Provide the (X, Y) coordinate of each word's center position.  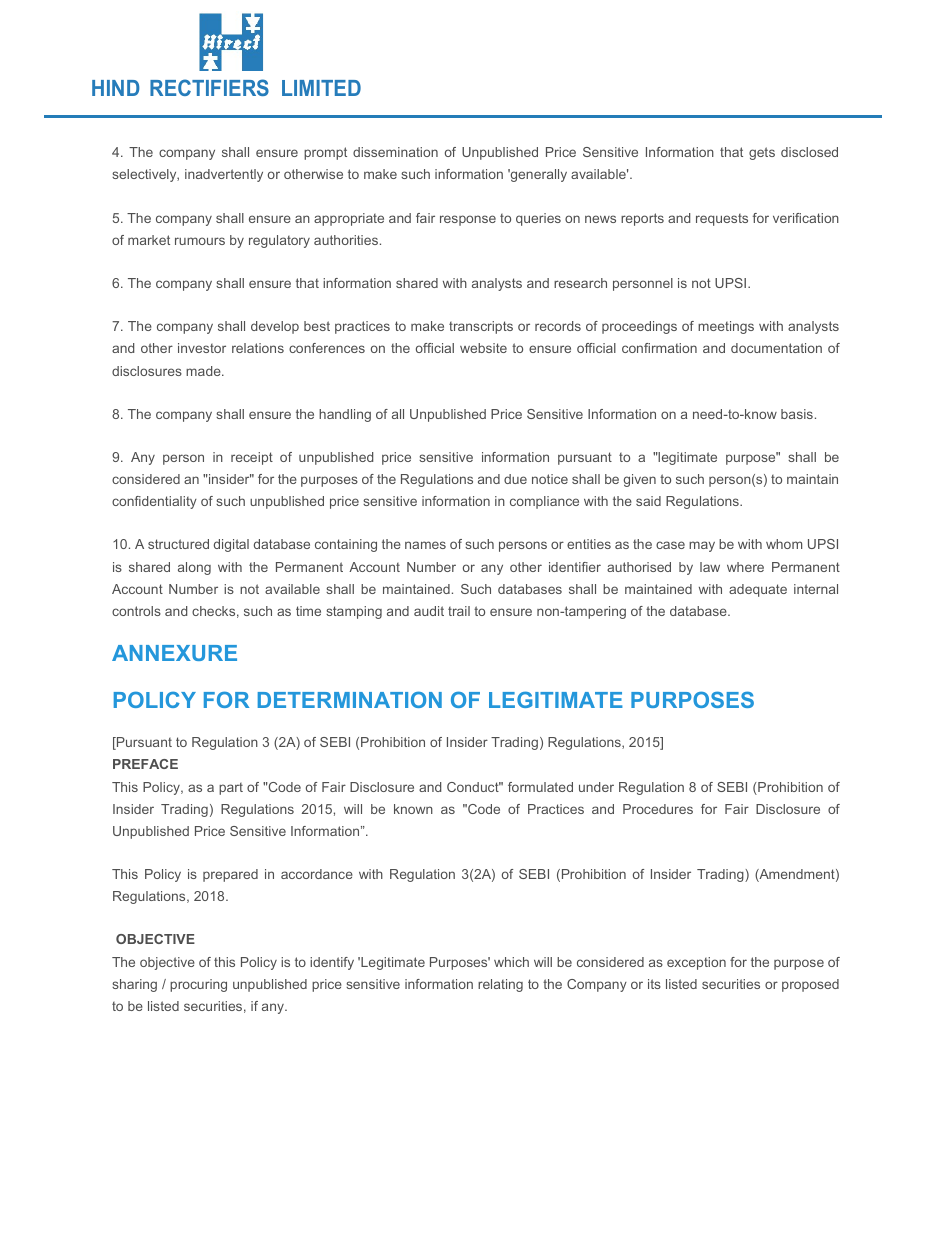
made (204, 371)
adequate (758, 590)
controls (136, 611)
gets (762, 153)
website (483, 348)
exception (696, 963)
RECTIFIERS (209, 87)
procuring (198, 985)
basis (797, 414)
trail (459, 611)
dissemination (395, 152)
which (511, 962)
